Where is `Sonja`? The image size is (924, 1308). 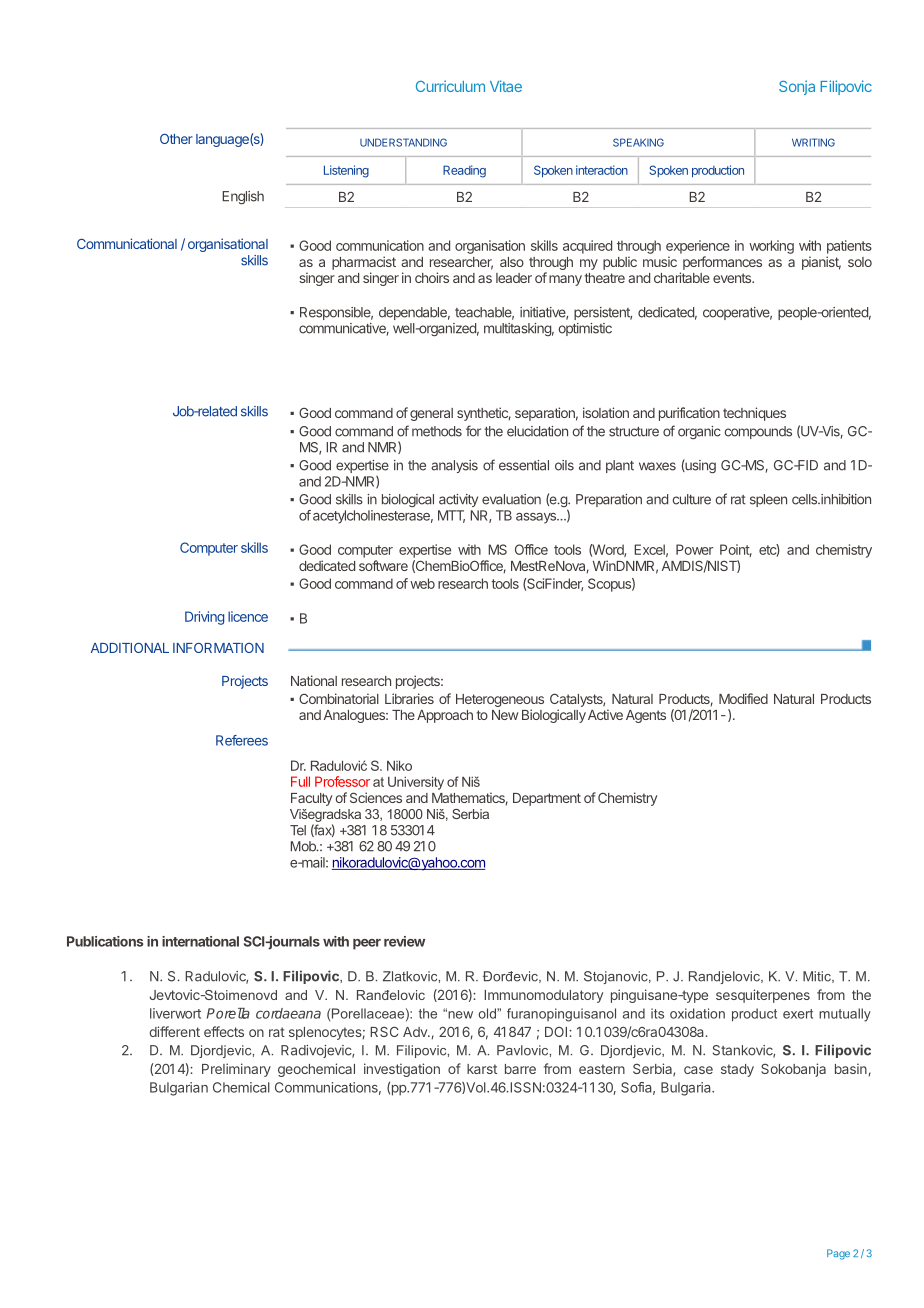 Sonja is located at coordinates (797, 87).
